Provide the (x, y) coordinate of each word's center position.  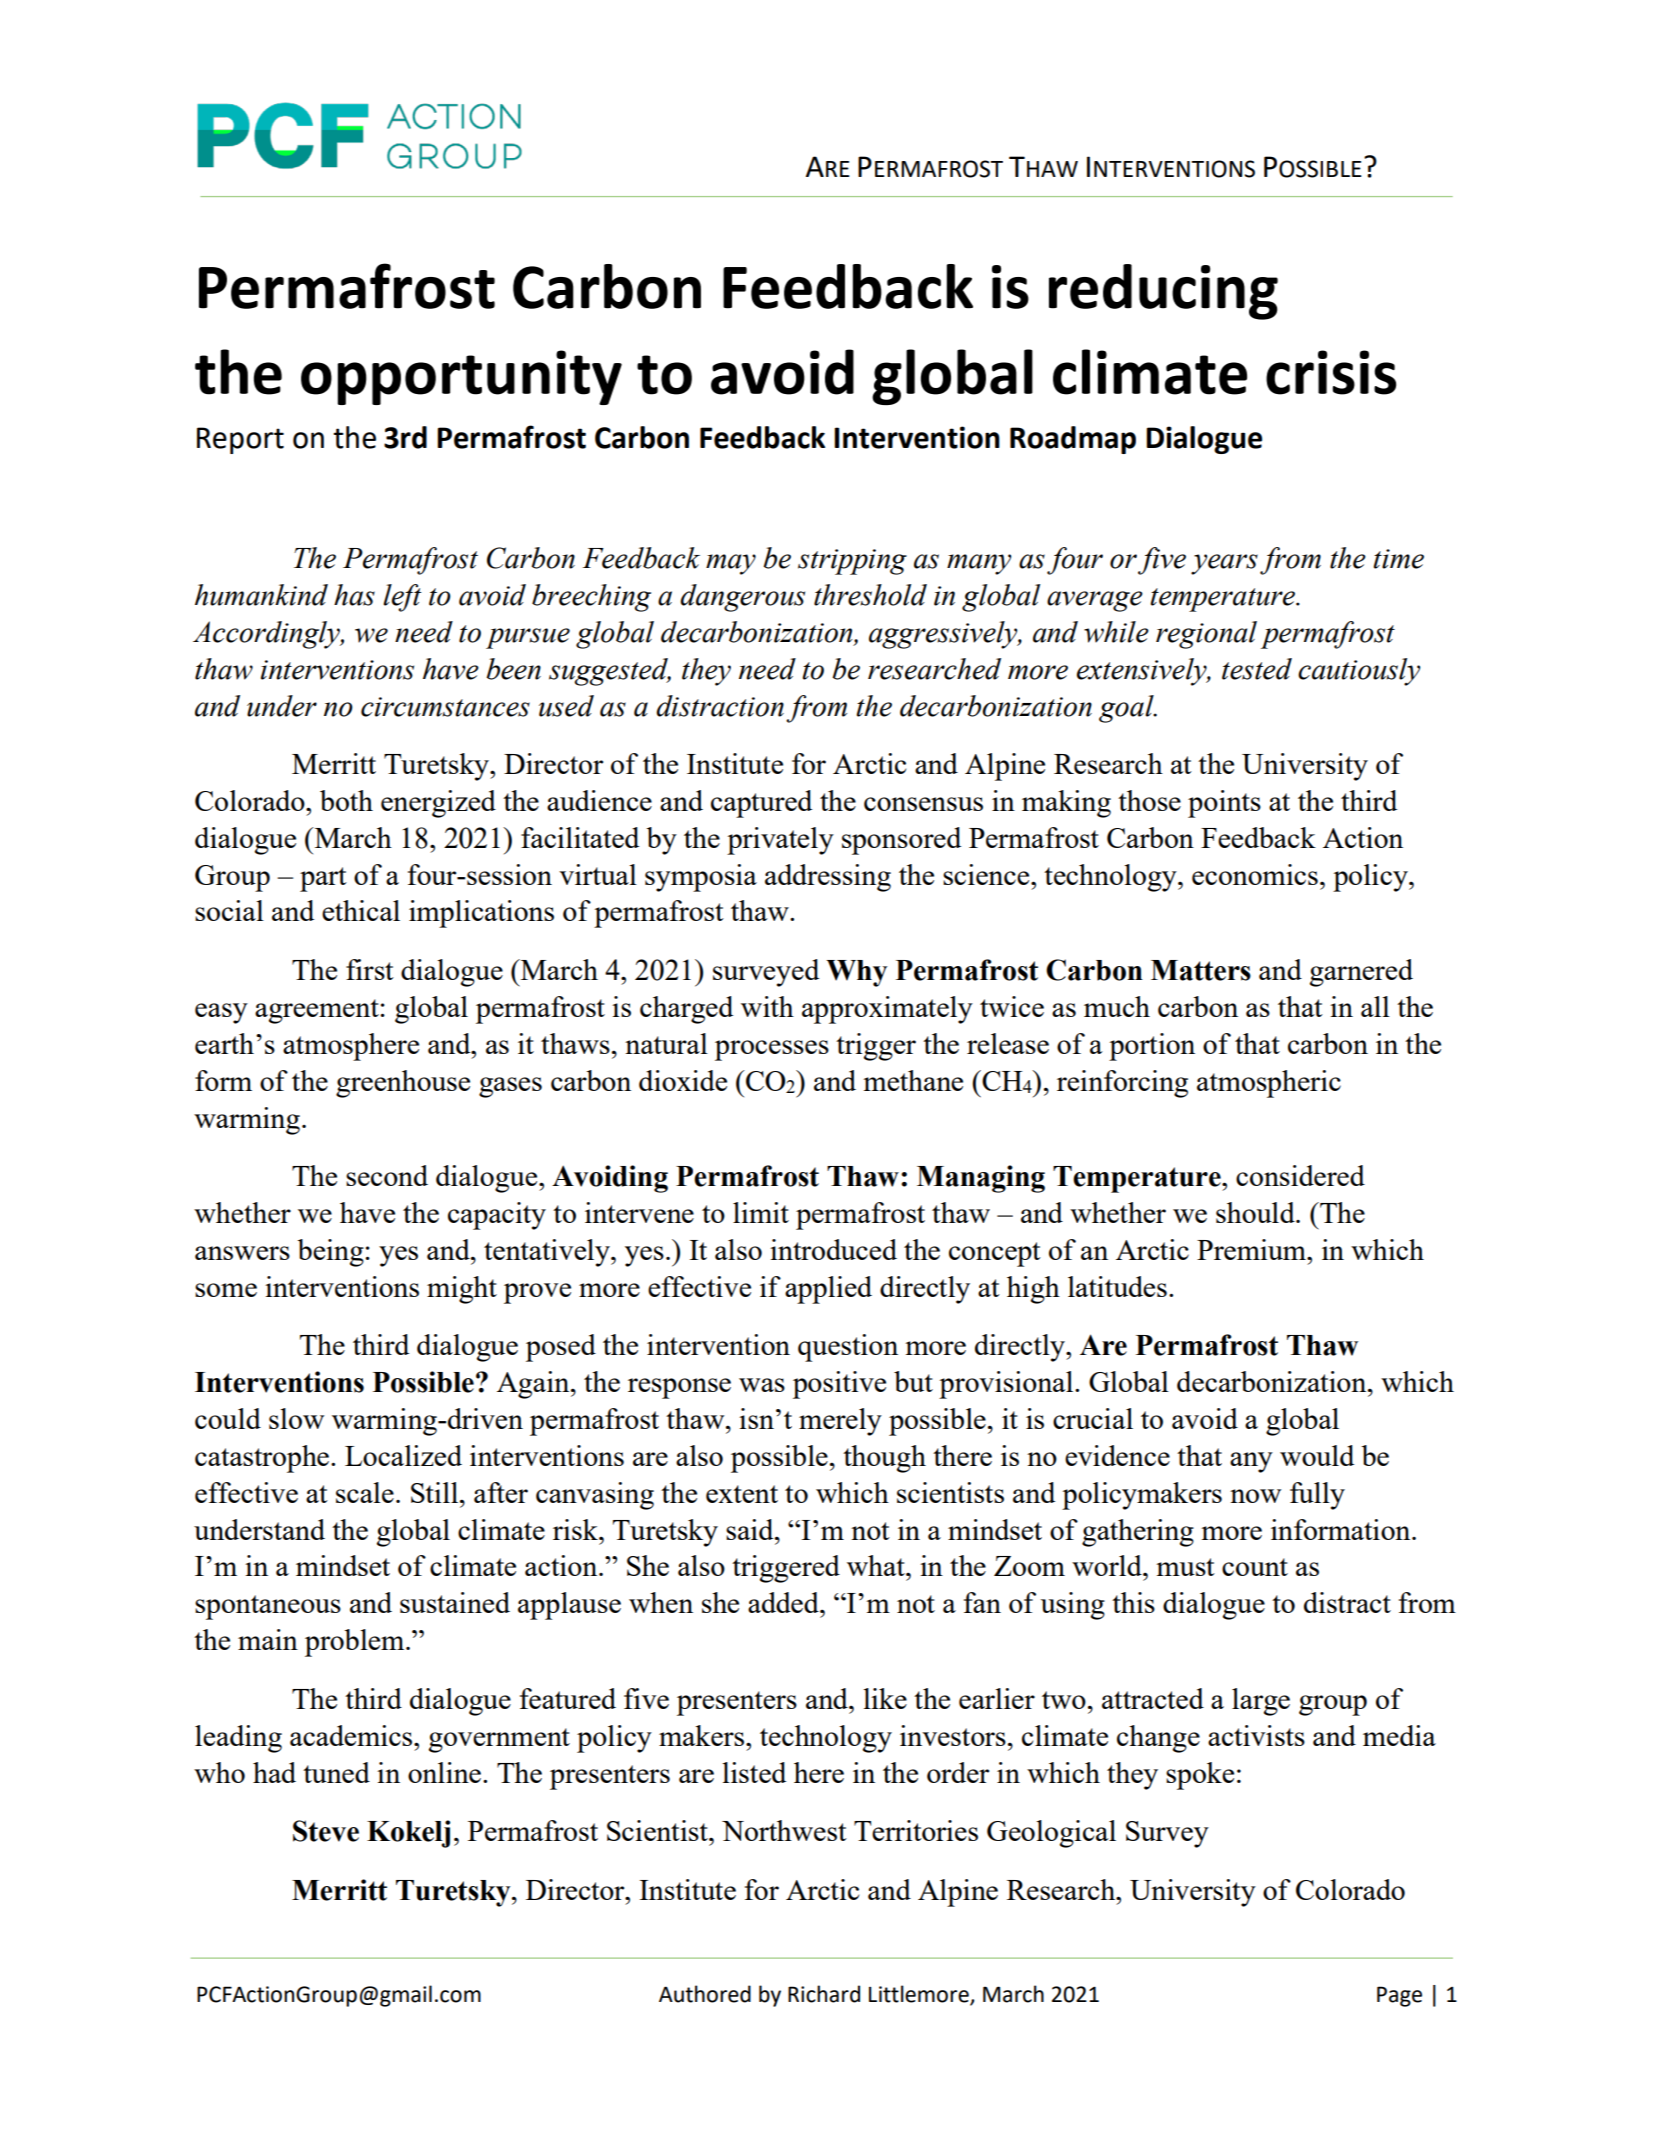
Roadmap (1073, 440)
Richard (824, 1994)
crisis (1331, 372)
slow (296, 1418)
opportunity (461, 377)
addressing (828, 878)
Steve (326, 1831)
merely (840, 1422)
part (323, 879)
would (1317, 1455)
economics (1255, 874)
